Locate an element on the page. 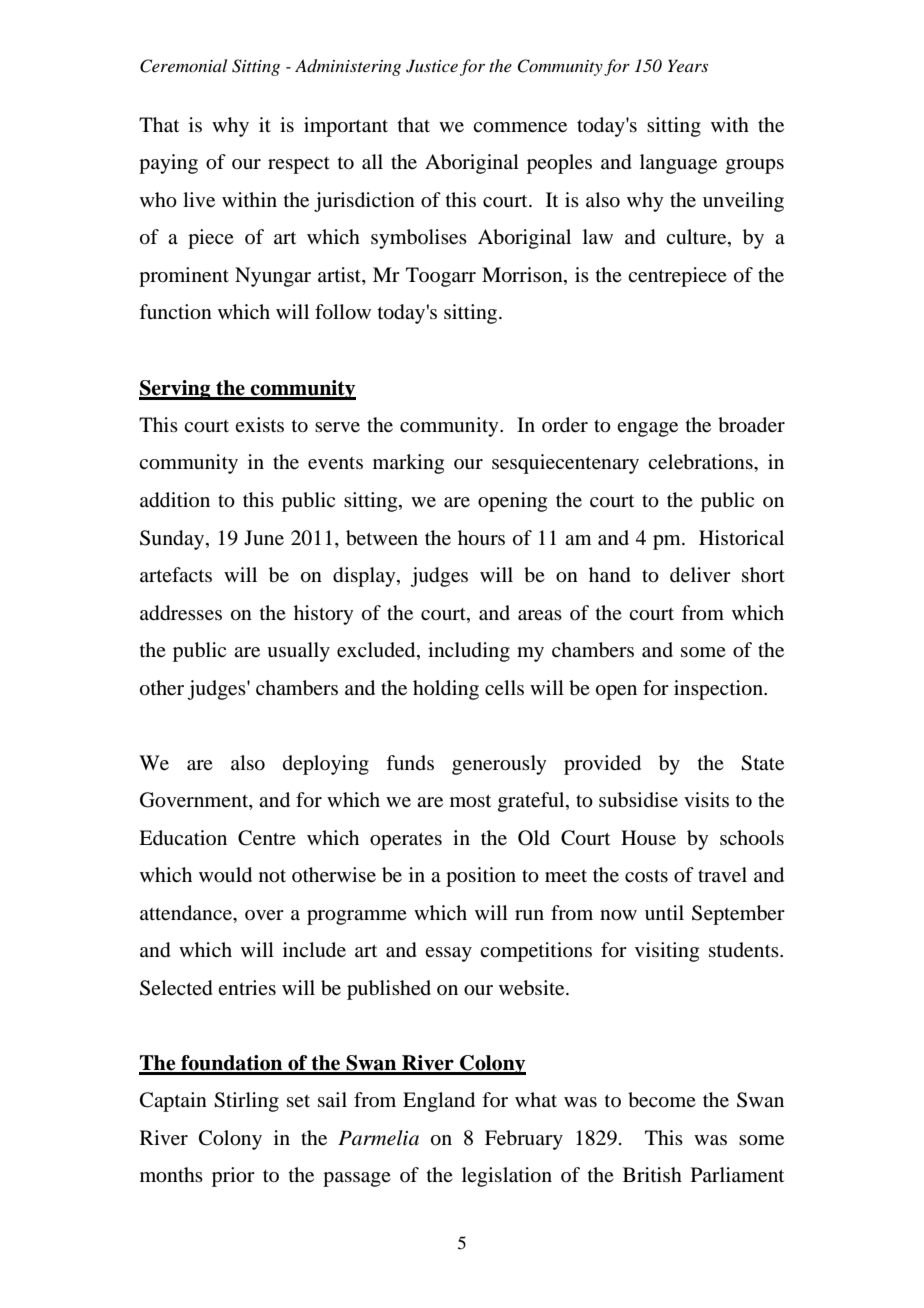 This image has width=924, height=1308. celebrations is located at coordinates (701, 462).
